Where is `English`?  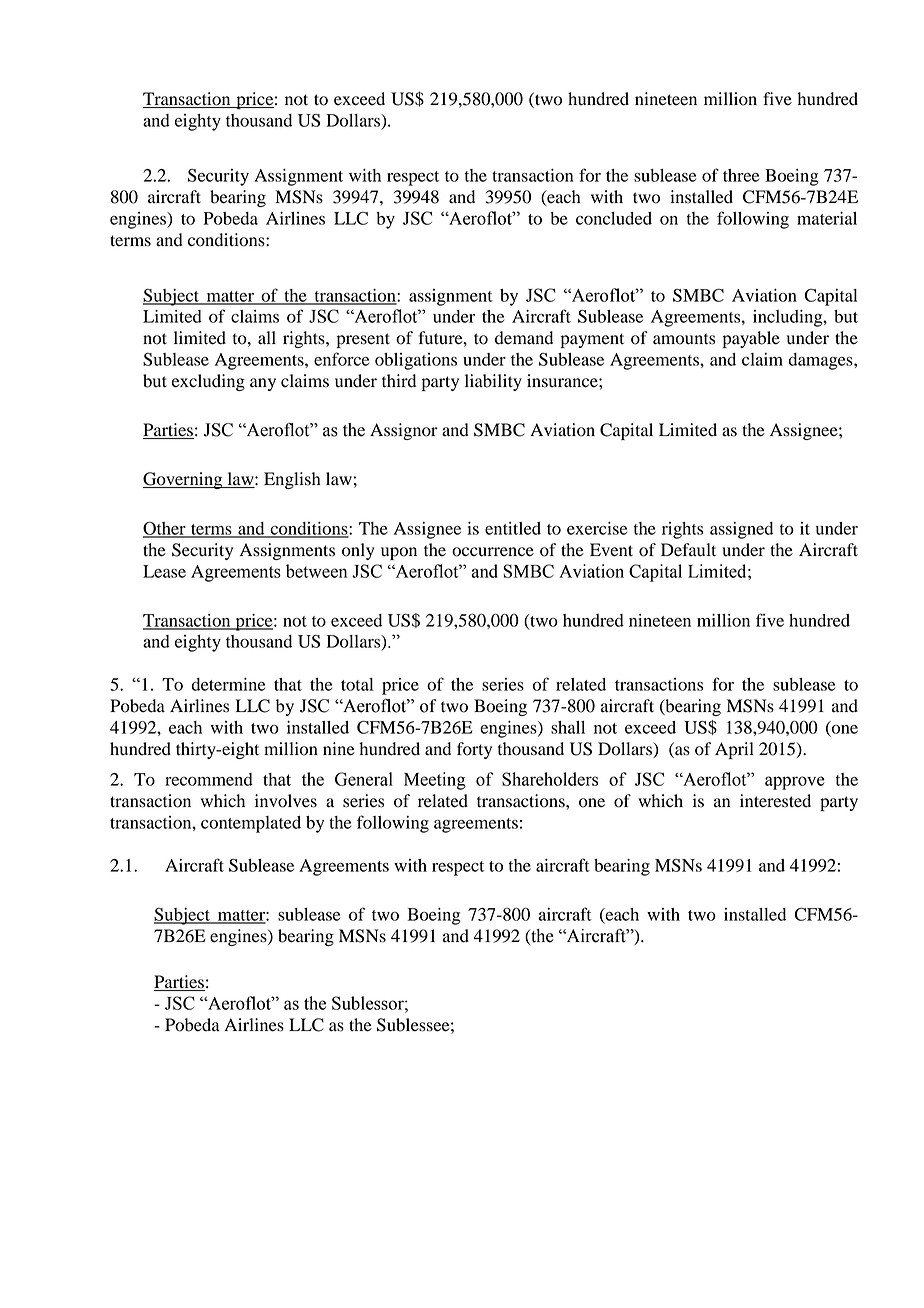 English is located at coordinates (292, 480).
